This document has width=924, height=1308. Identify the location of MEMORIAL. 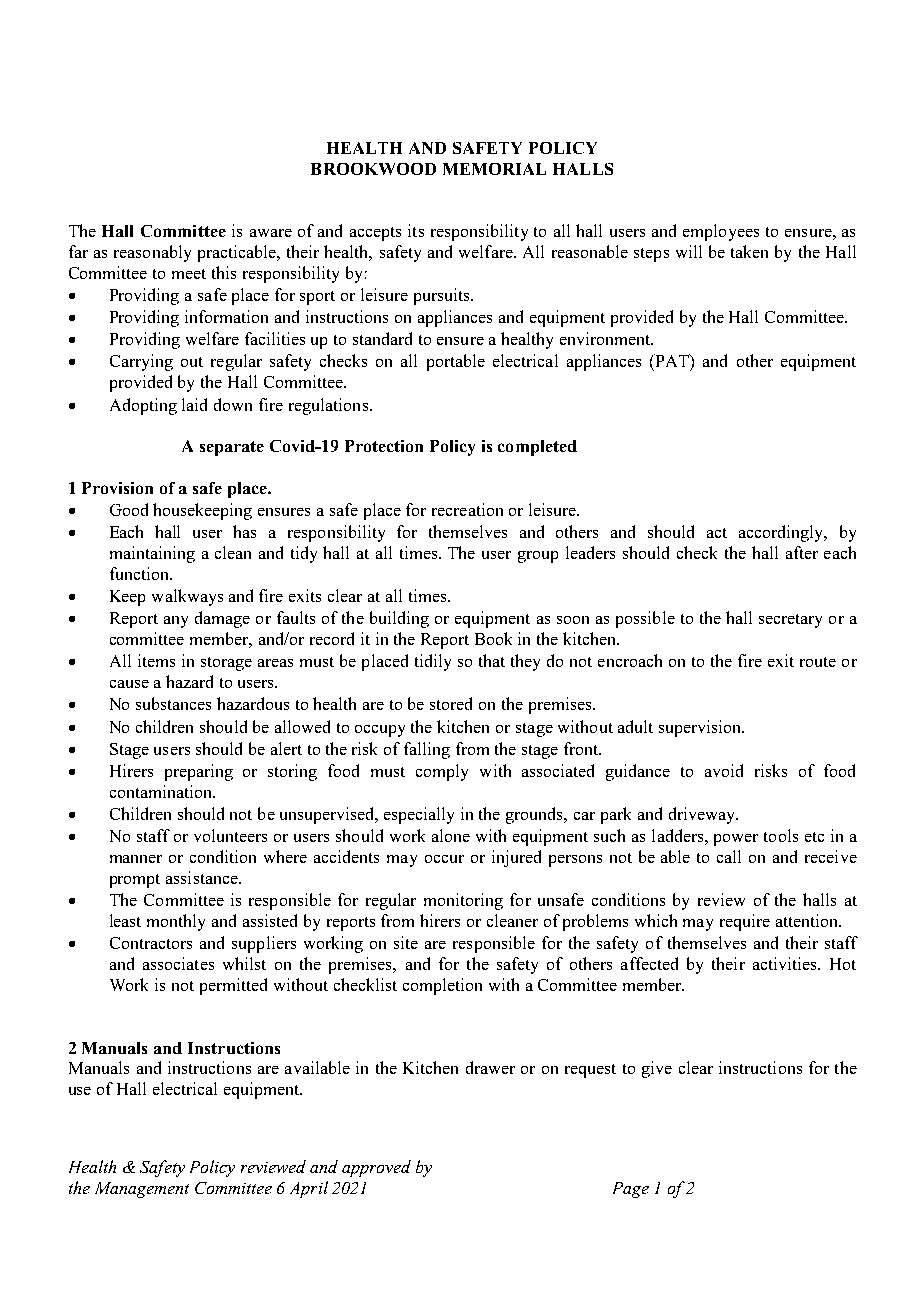
(494, 169).
